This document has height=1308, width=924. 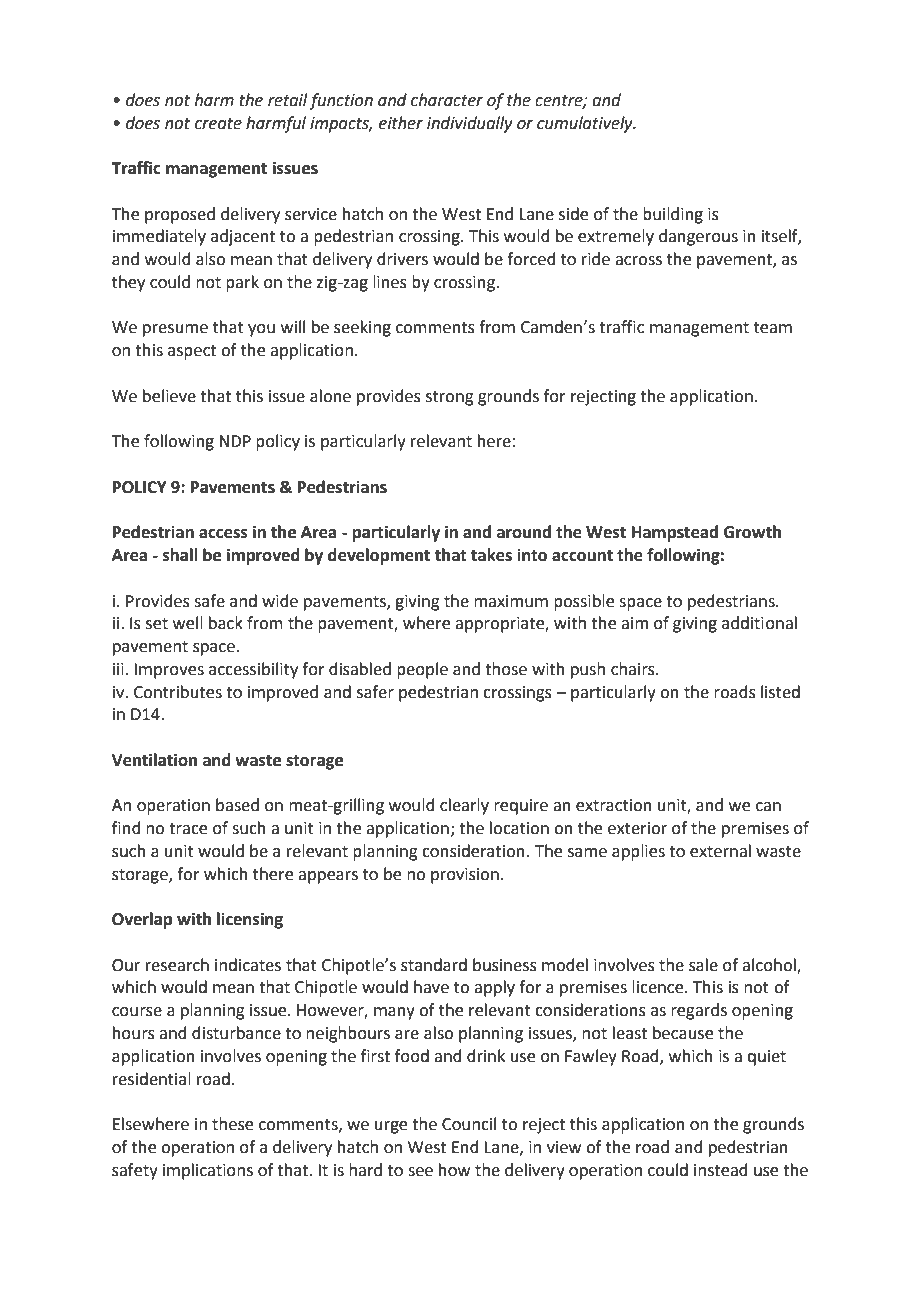 What do you see at coordinates (773, 328) in the document?
I see `team` at bounding box center [773, 328].
